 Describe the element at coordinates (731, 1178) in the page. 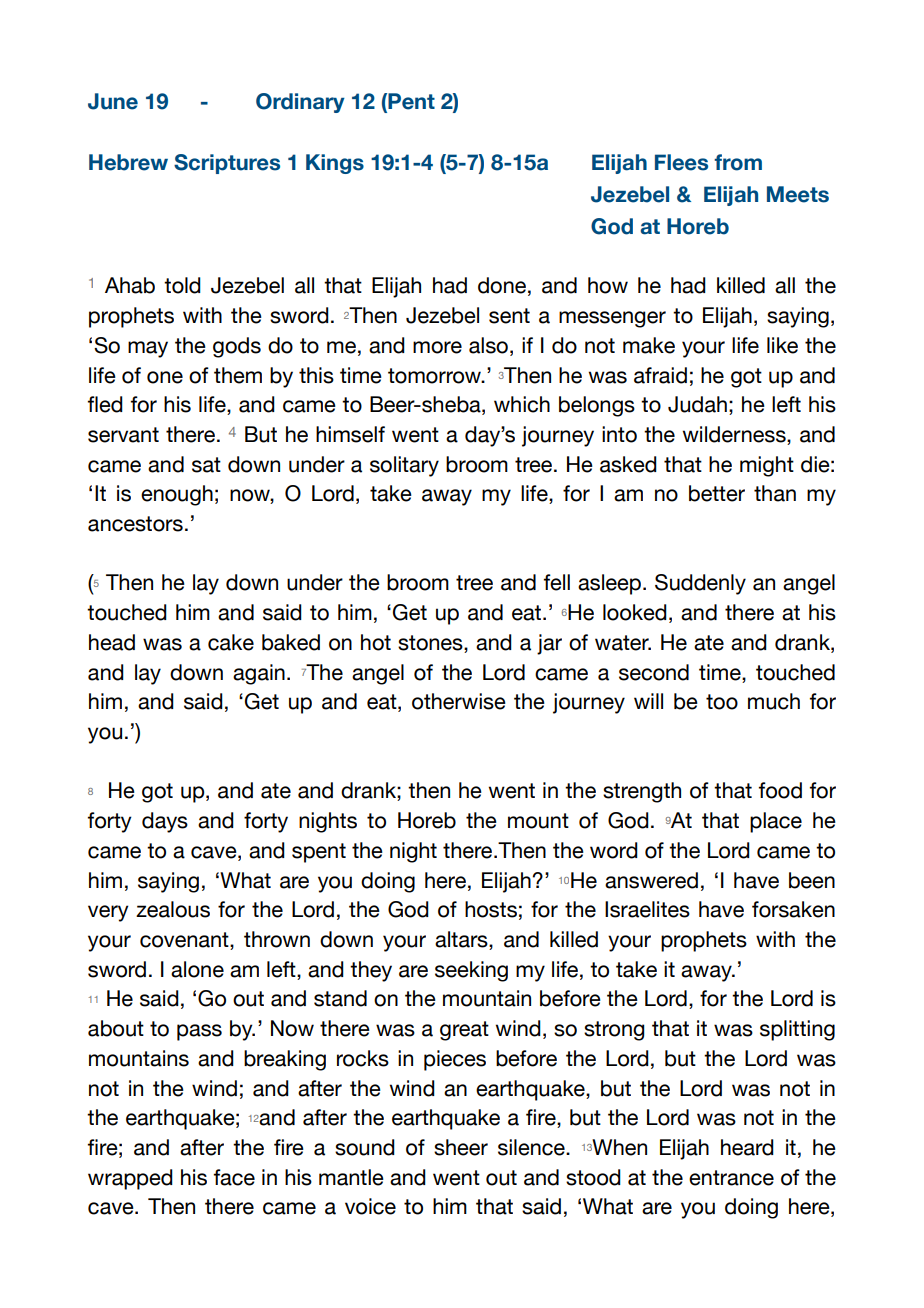

I see `entrance` at that location.
